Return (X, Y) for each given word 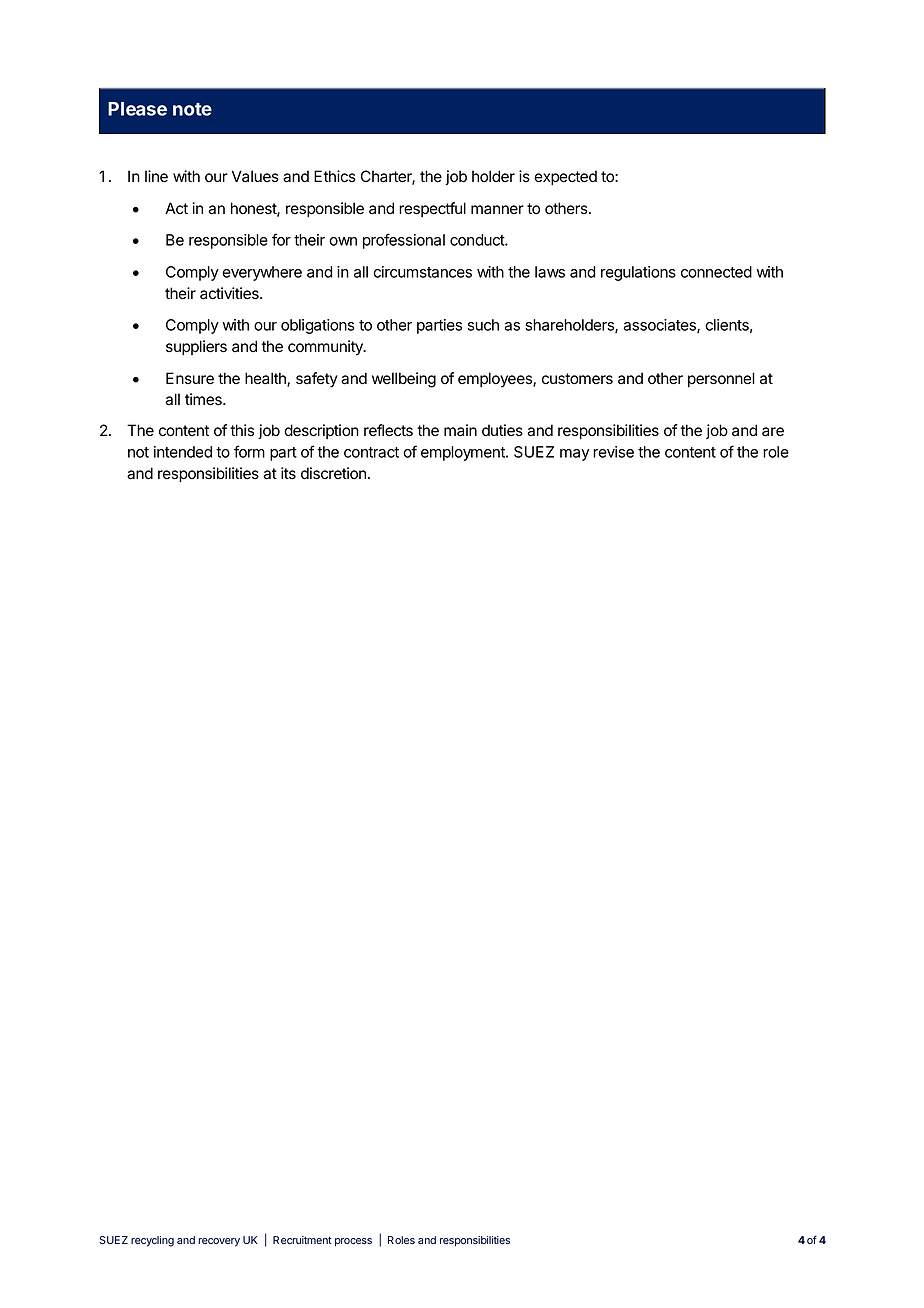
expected (565, 177)
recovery (219, 1242)
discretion (333, 473)
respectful (432, 209)
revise (613, 452)
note (192, 109)
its (288, 473)
